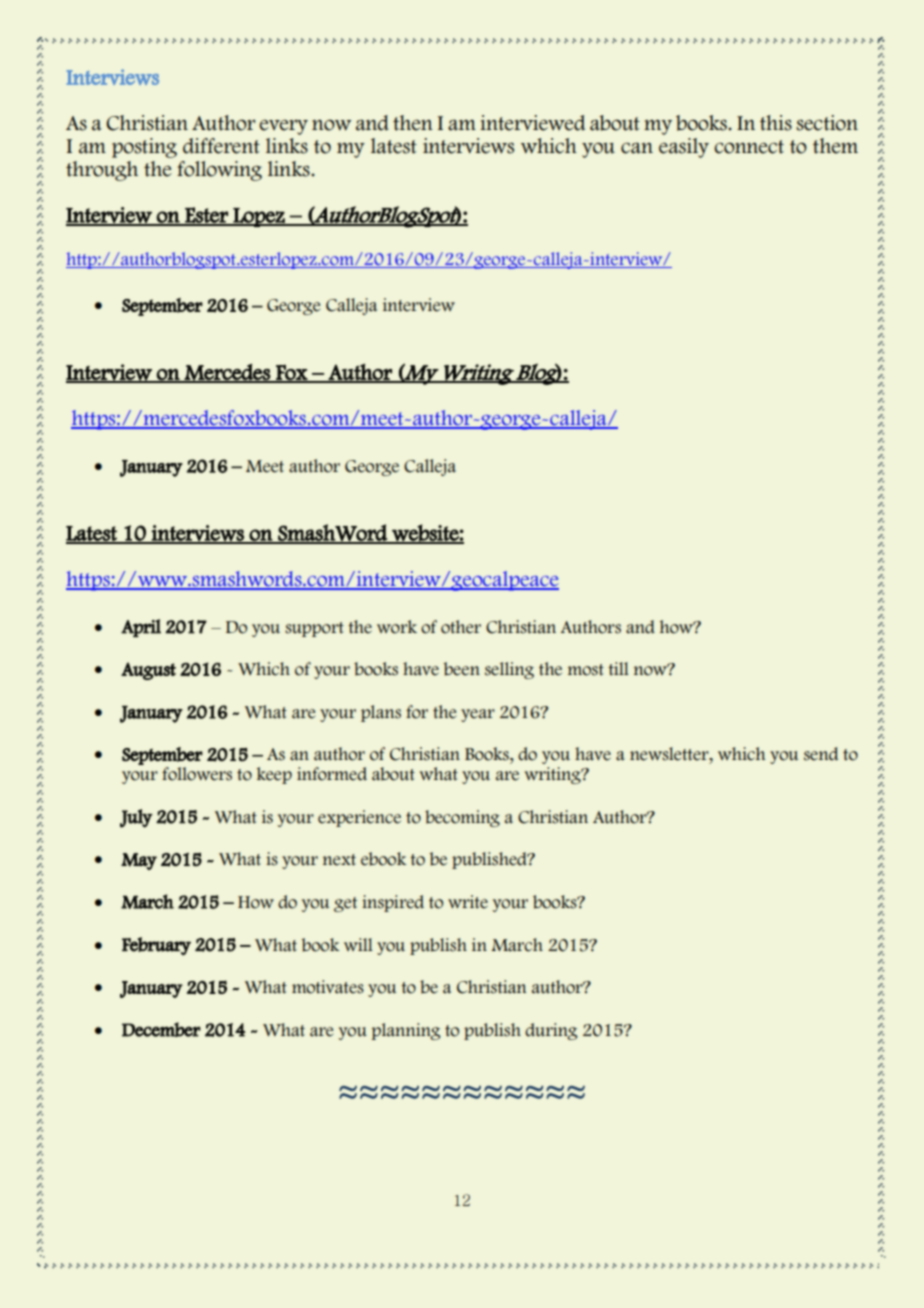 Image resolution: width=924 pixels, height=1308 pixels. What do you see at coordinates (478, 715) in the document?
I see `year` at bounding box center [478, 715].
